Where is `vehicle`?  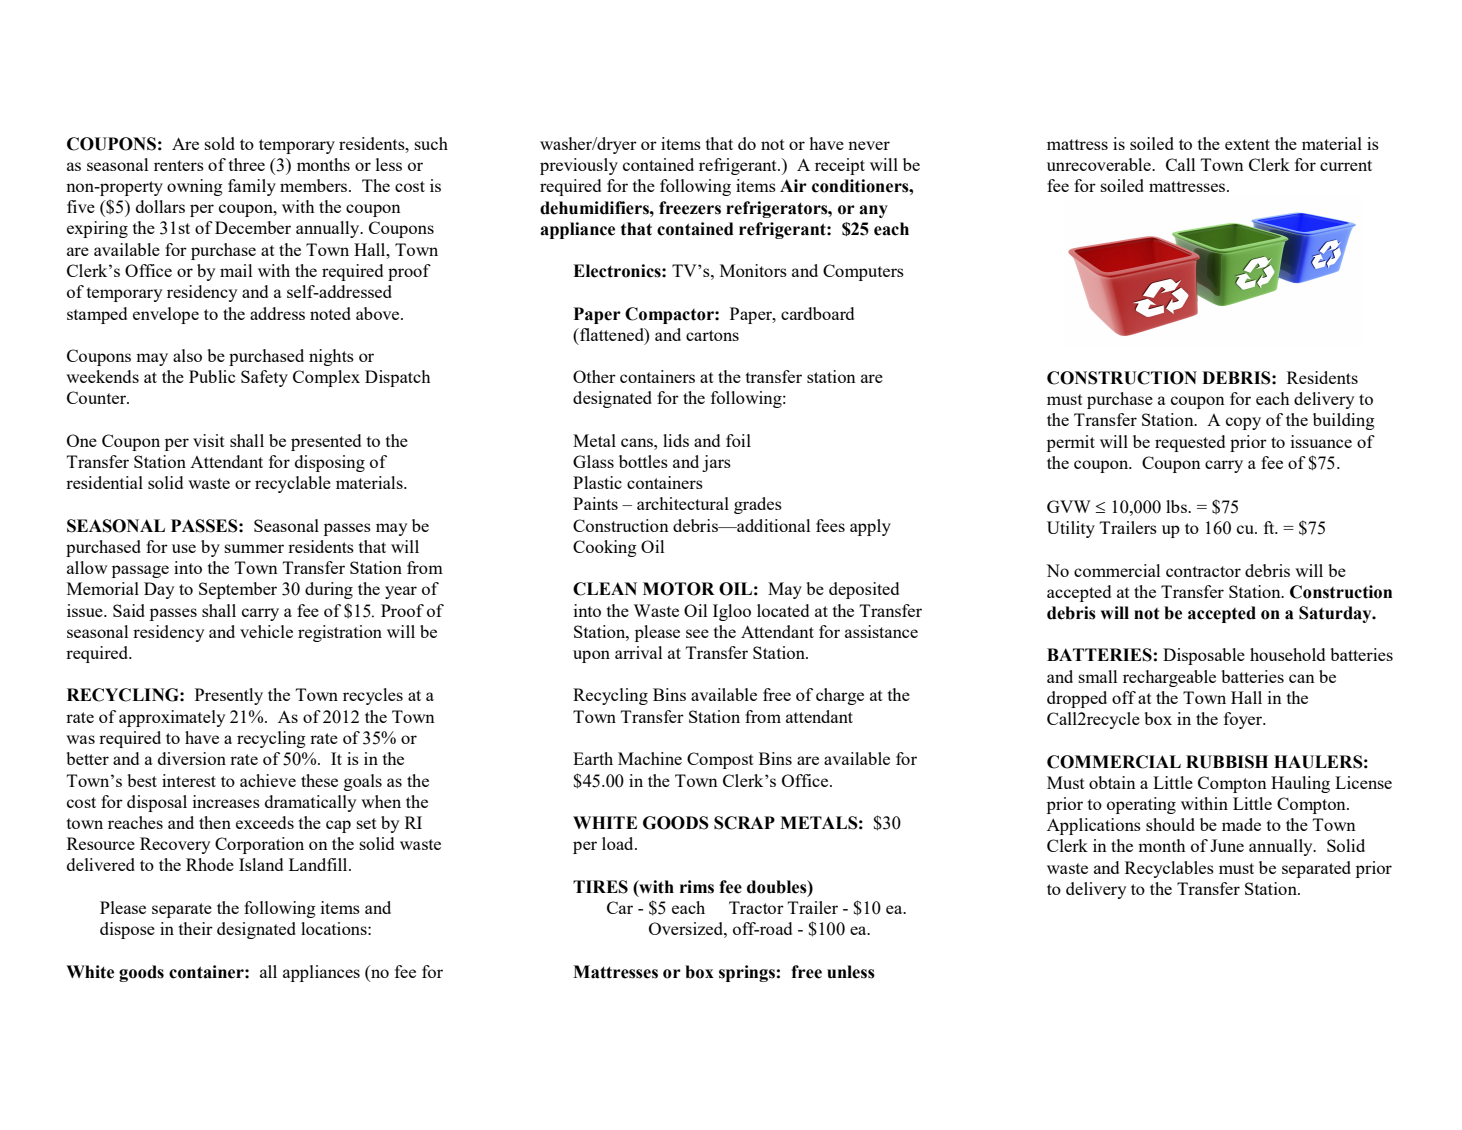 vehicle is located at coordinates (266, 631).
